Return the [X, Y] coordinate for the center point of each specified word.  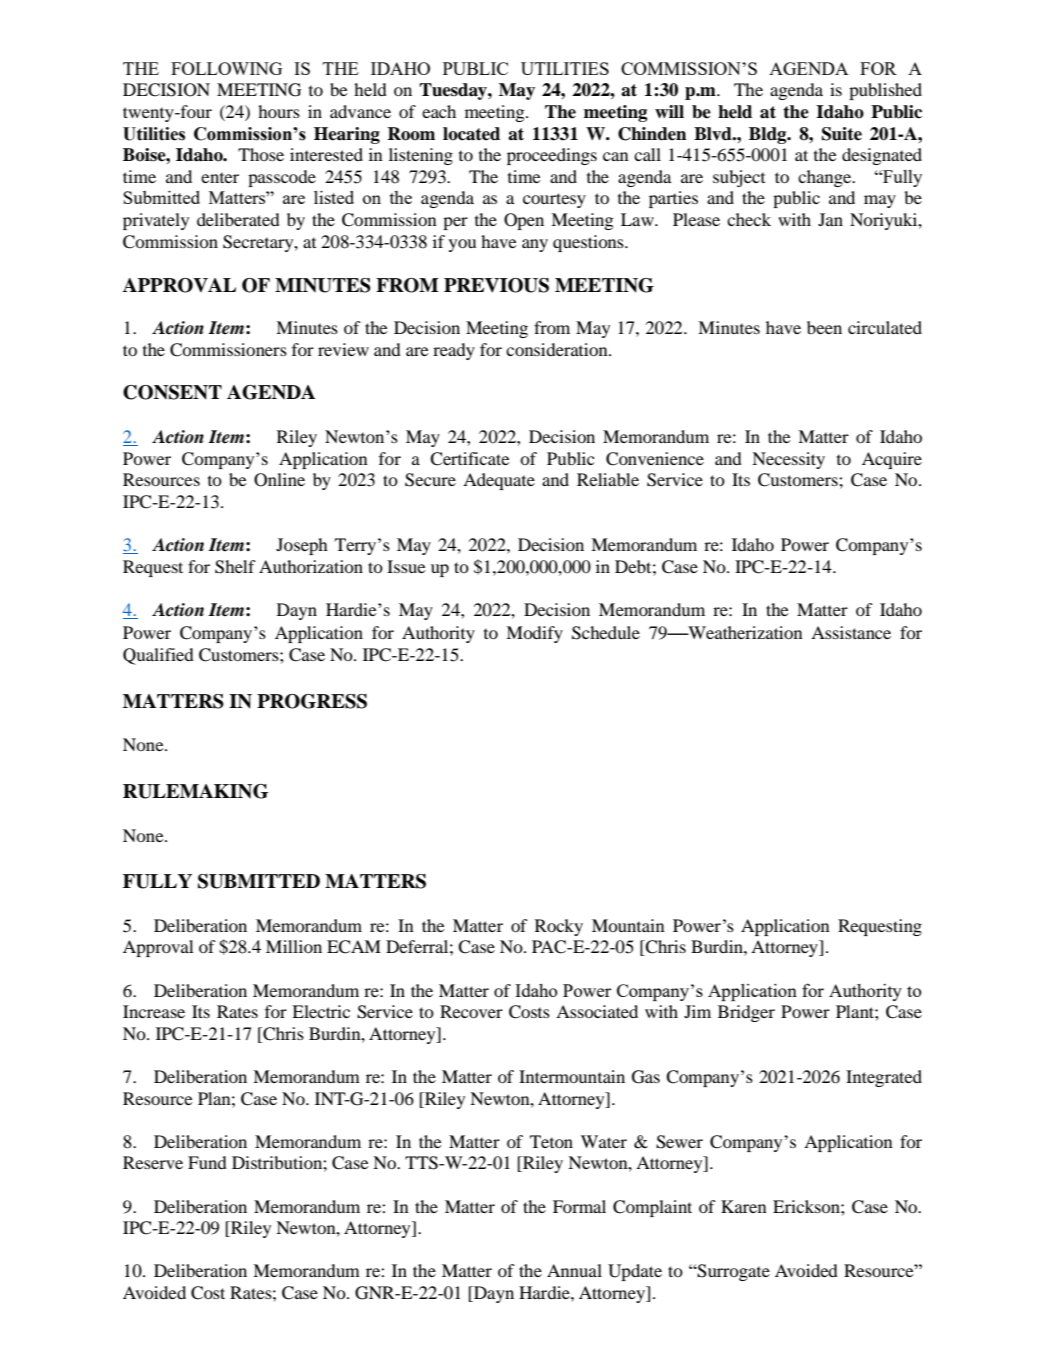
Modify [534, 634]
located [471, 134]
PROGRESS [312, 701]
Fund [207, 1162]
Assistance [851, 632]
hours [279, 111]
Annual [574, 1270]
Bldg [769, 135]
